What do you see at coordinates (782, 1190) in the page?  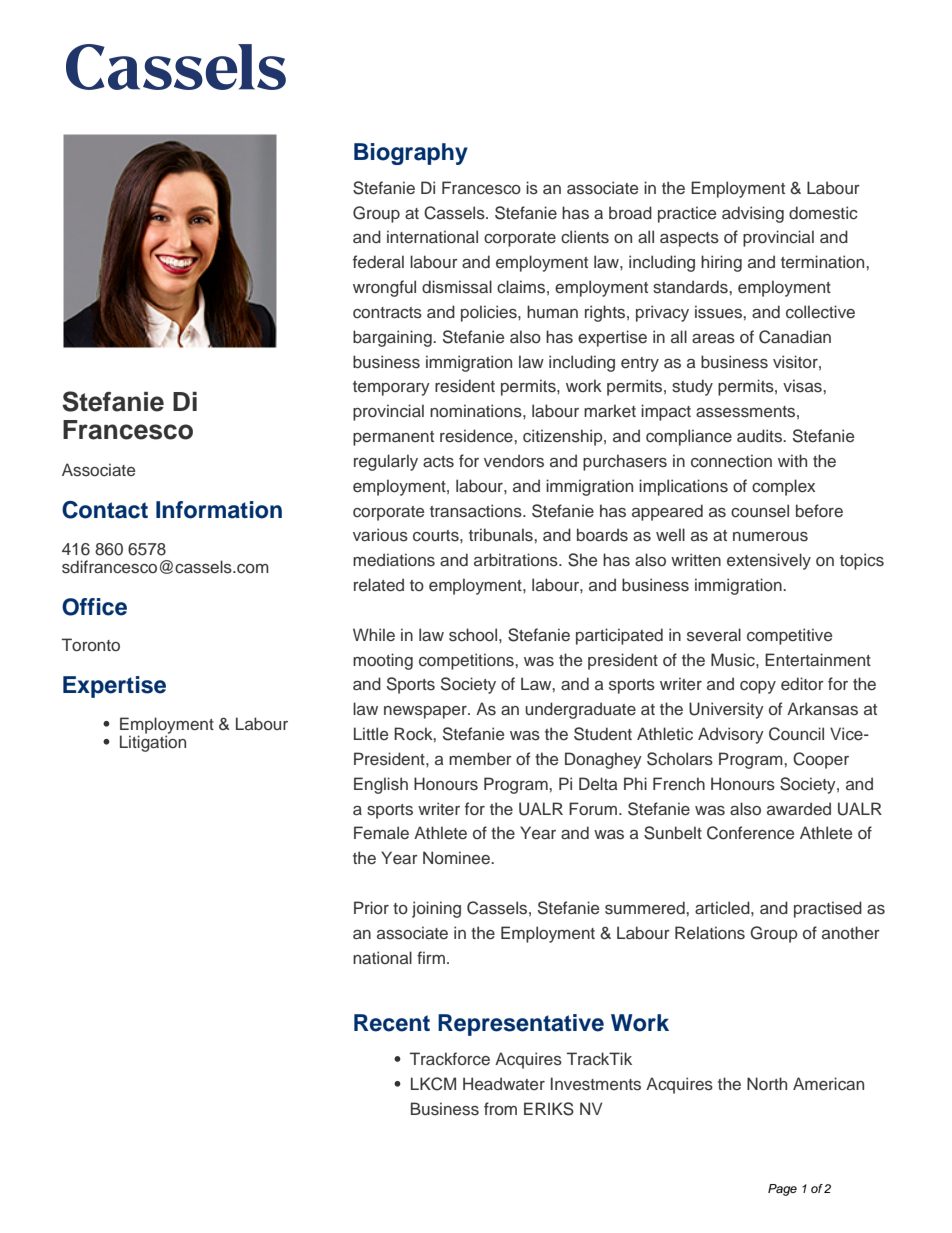 I see `Page` at bounding box center [782, 1190].
